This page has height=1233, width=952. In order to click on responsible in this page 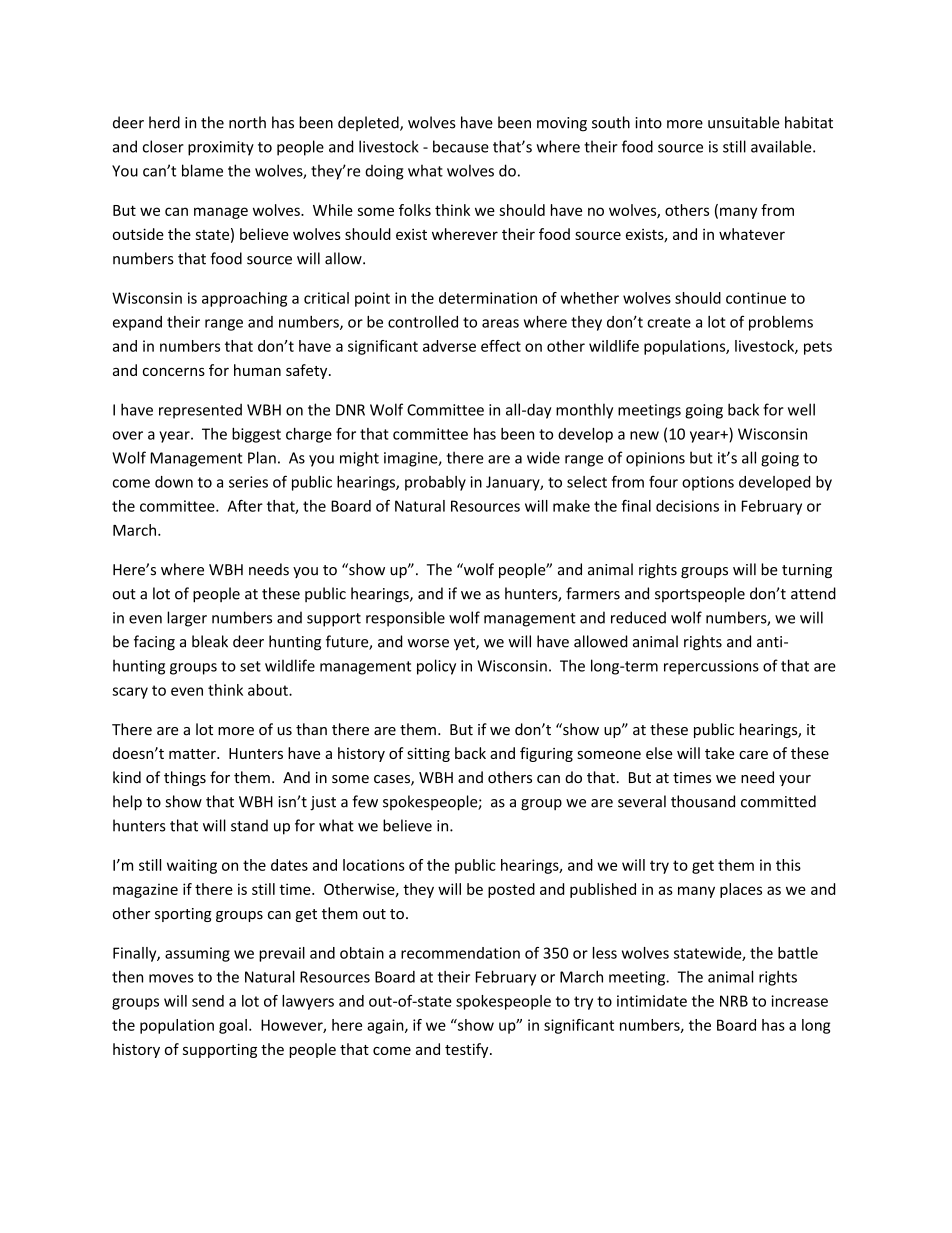, I will do `click(405, 619)`.
